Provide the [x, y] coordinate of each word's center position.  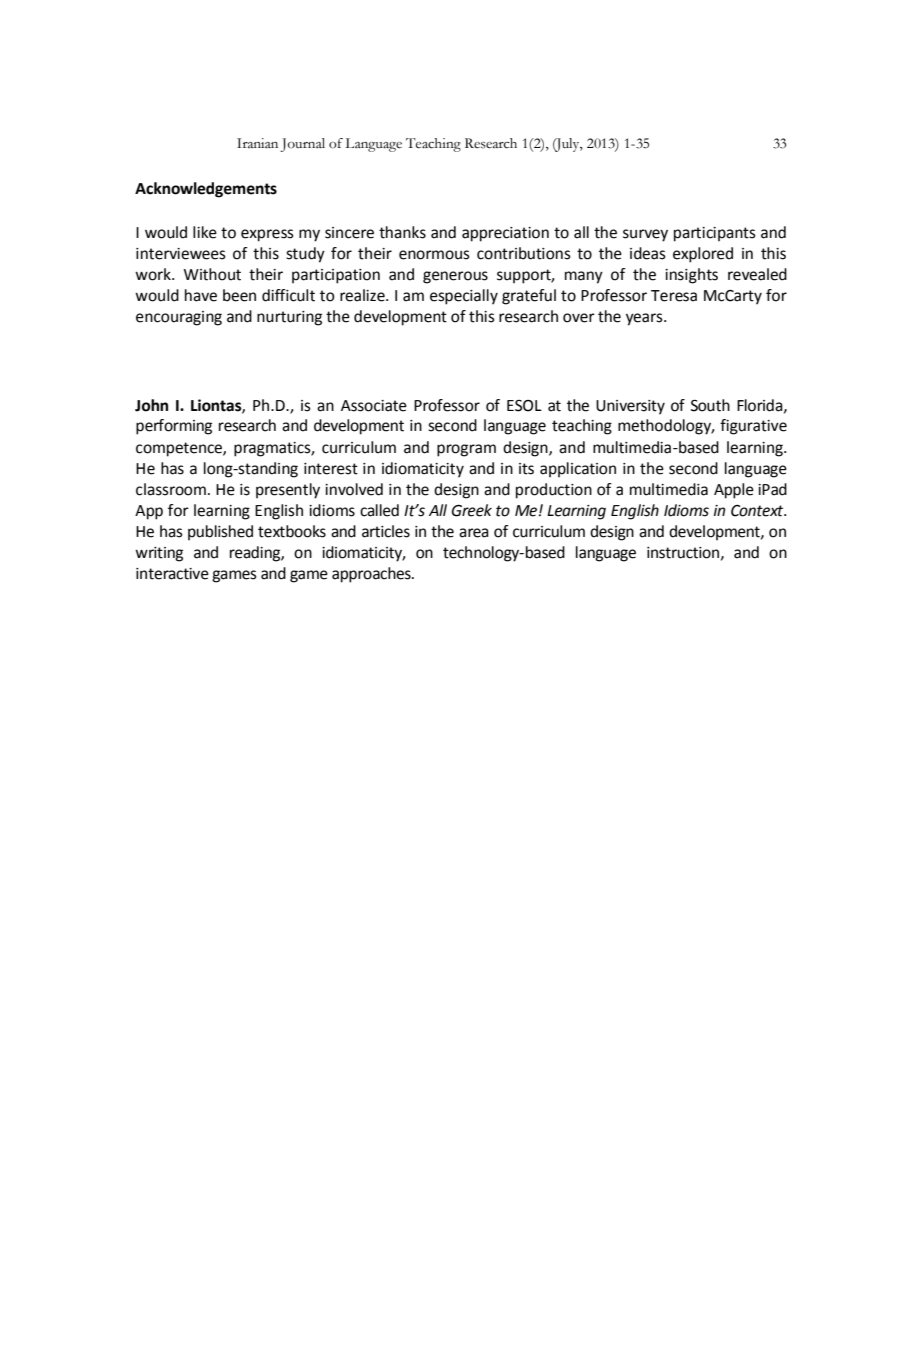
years [645, 319]
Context [758, 511]
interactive [172, 574]
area [474, 533]
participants [715, 234]
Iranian [257, 143]
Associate [374, 406]
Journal [302, 145]
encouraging [179, 318]
